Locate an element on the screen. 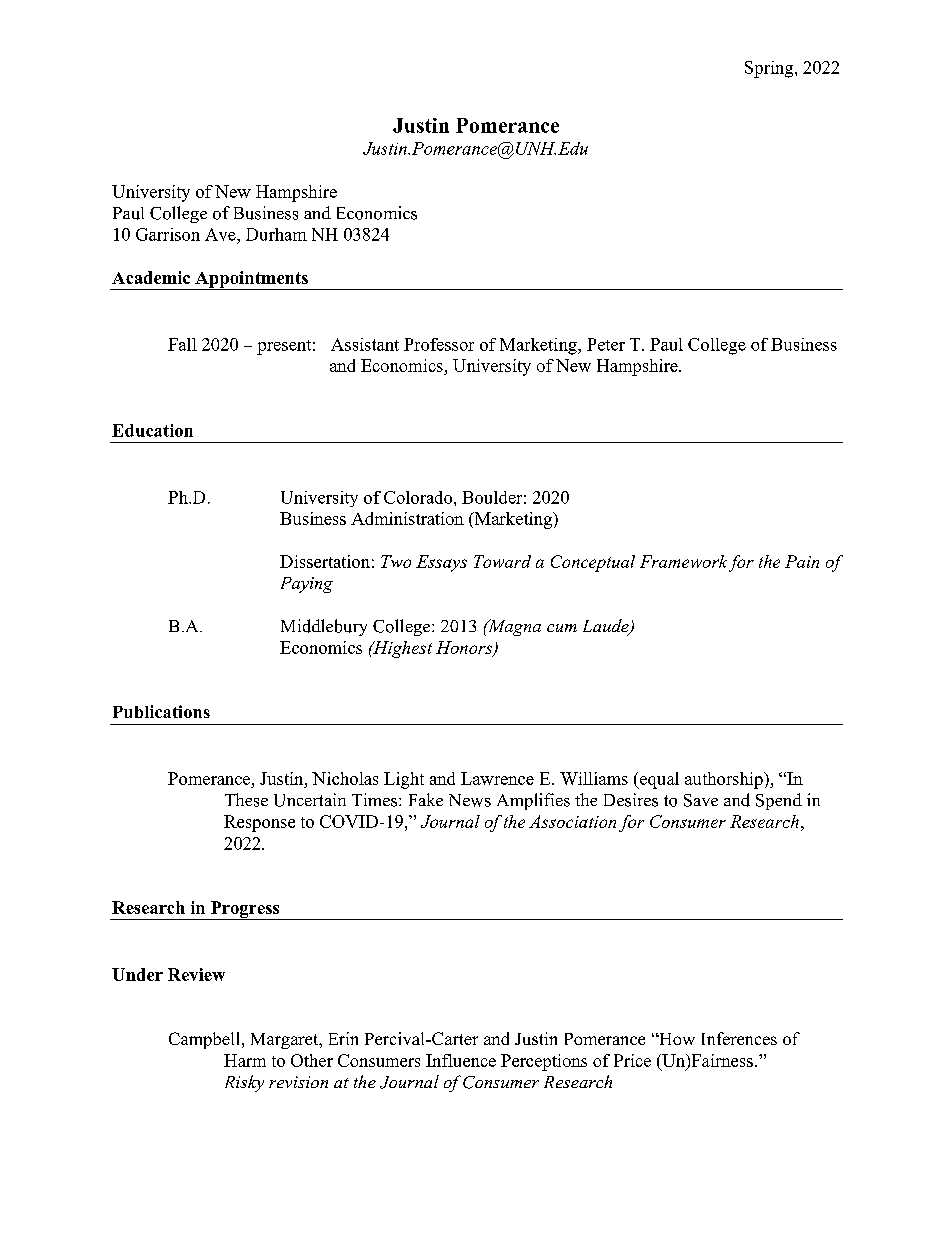 The width and height of the screenshot is (952, 1233). Framework is located at coordinates (683, 561).
